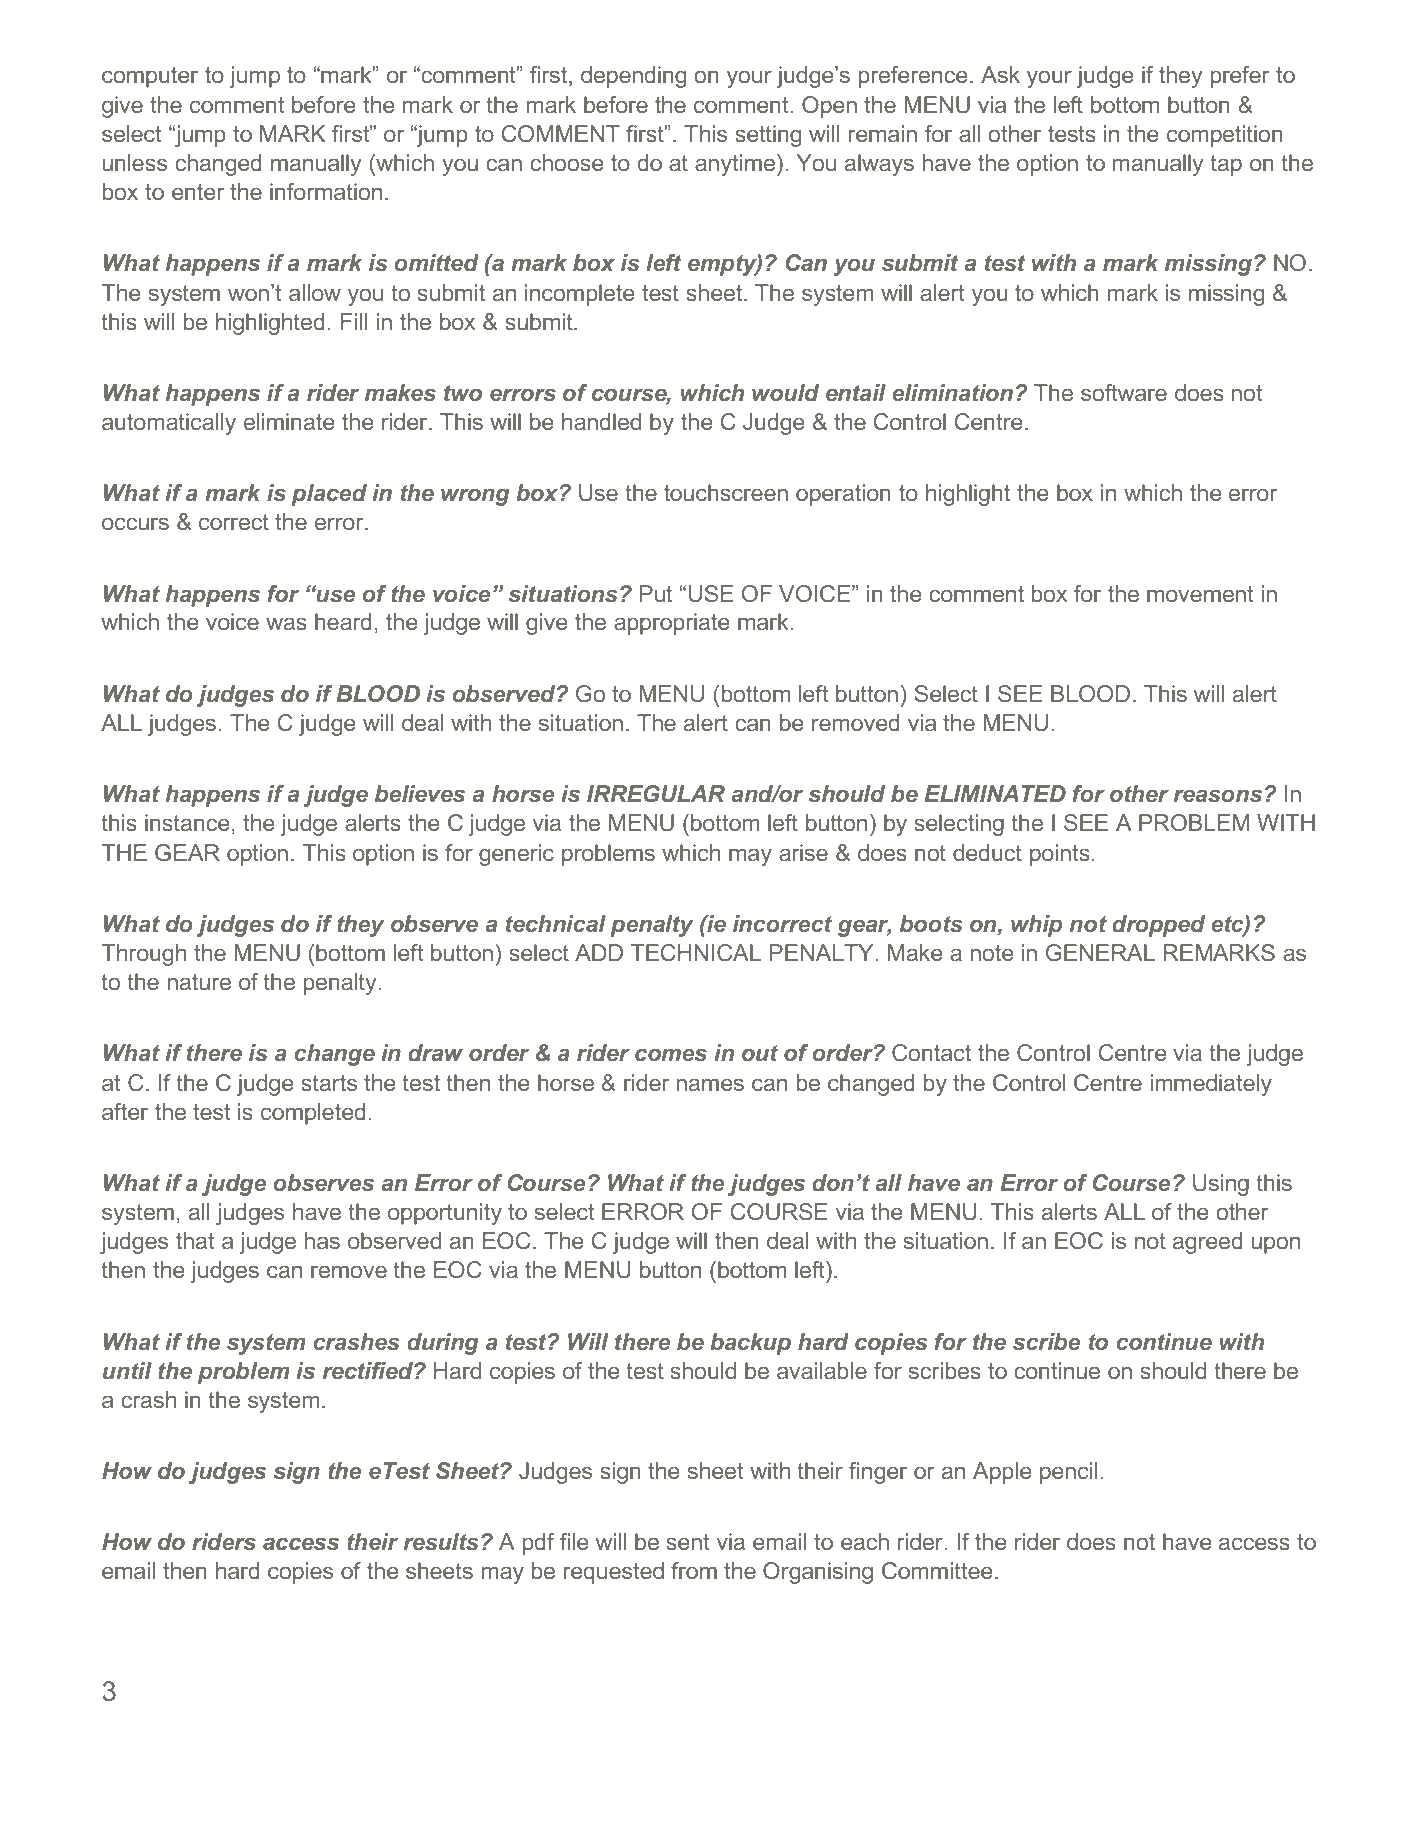 The height and width of the image is (1834, 1417). What do you see at coordinates (1068, 1473) in the image?
I see `pencil` at bounding box center [1068, 1473].
